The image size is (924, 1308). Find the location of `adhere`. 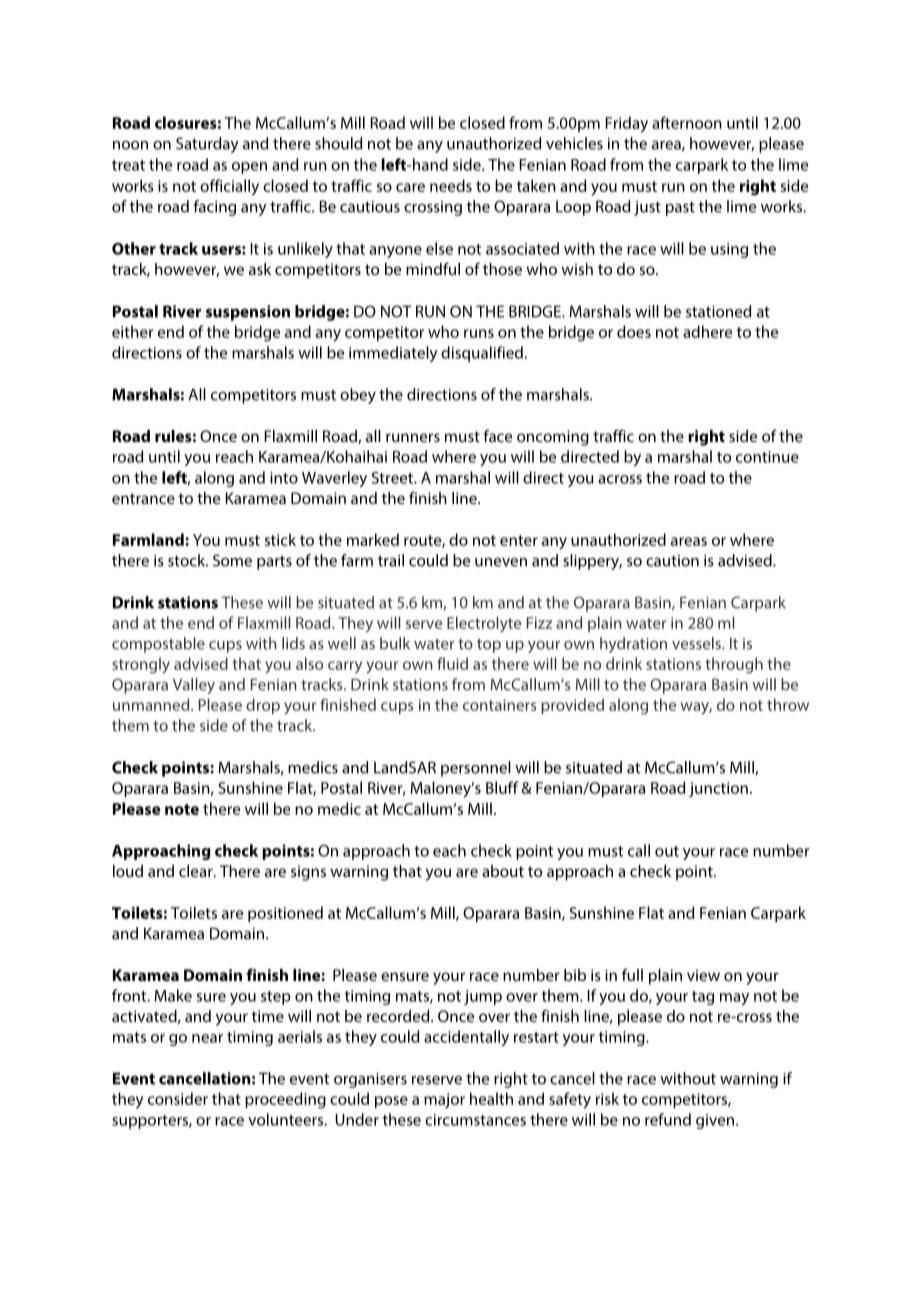

adhere is located at coordinates (707, 331).
